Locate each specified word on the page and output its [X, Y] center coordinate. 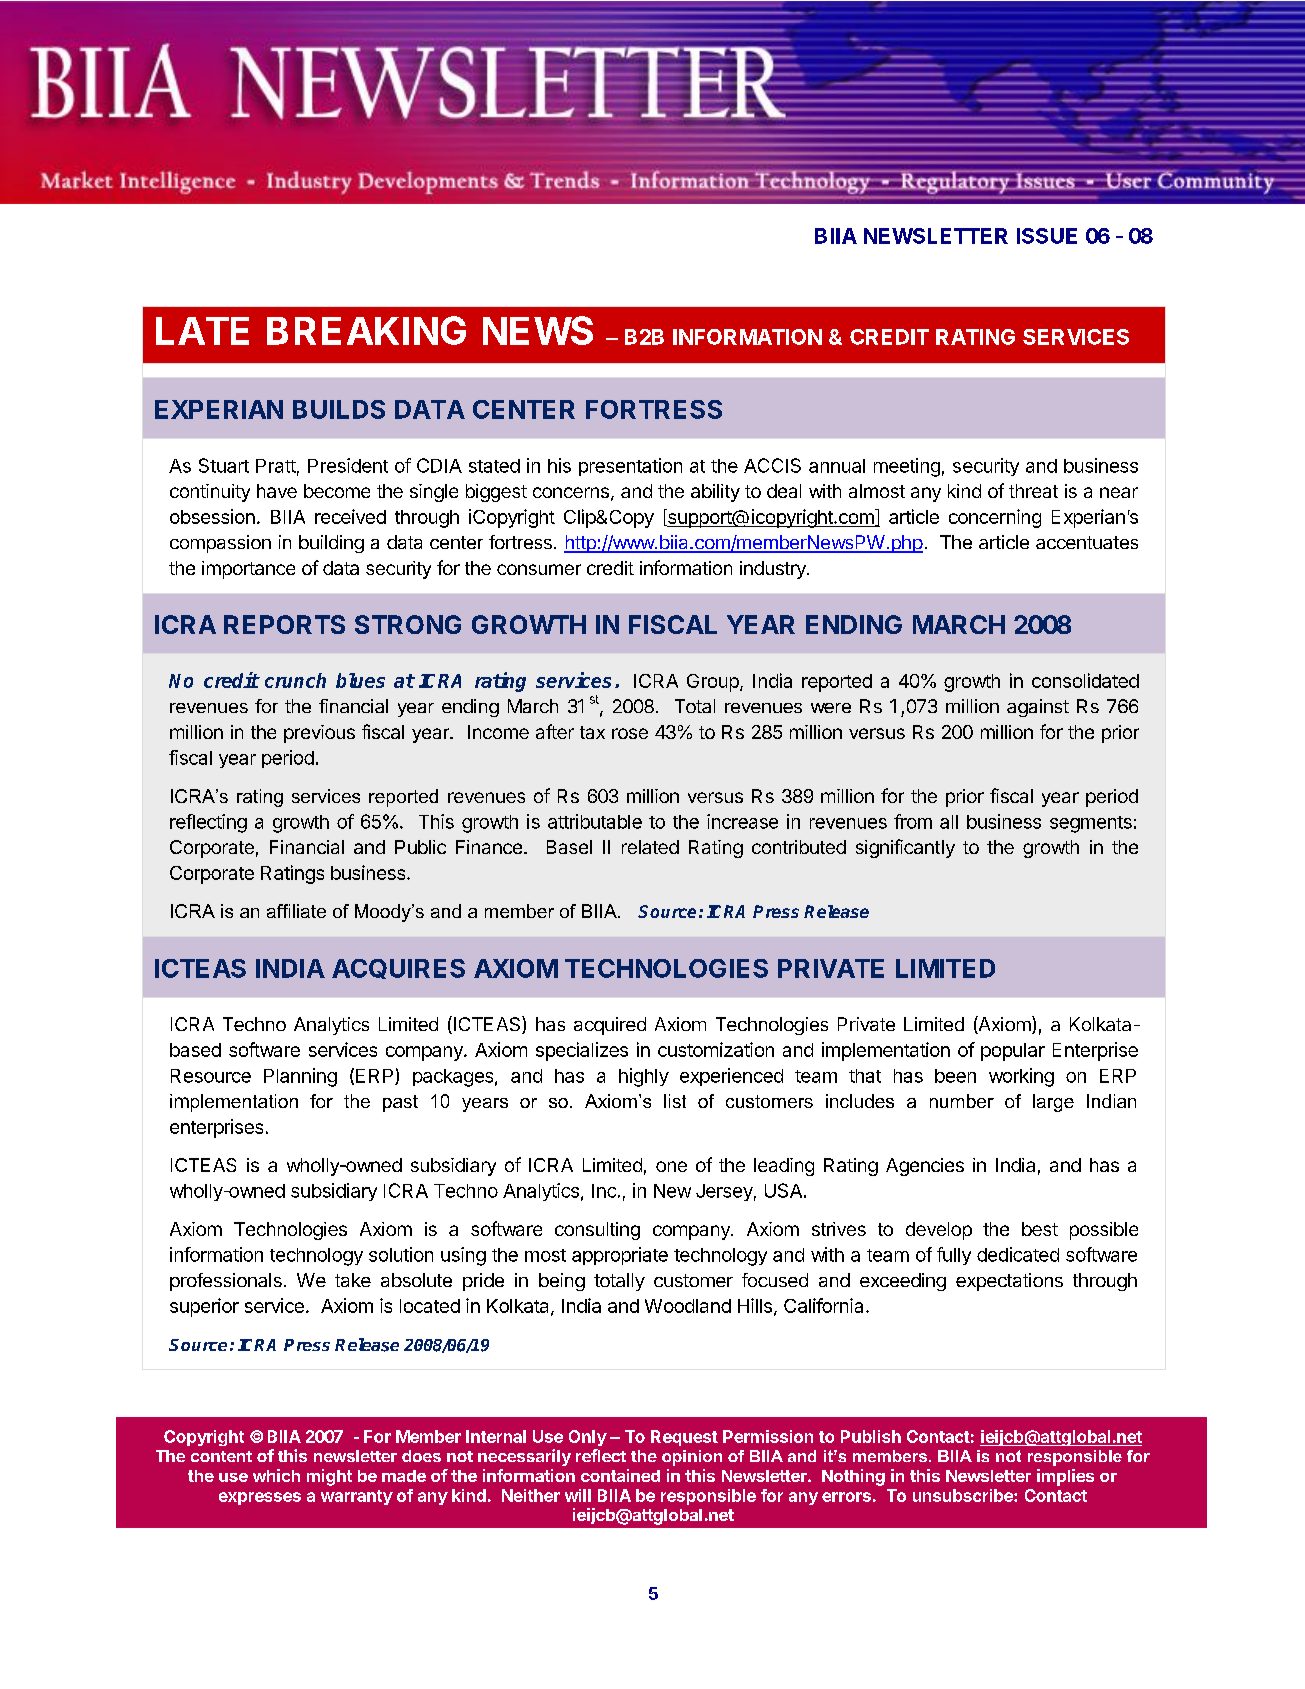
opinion [692, 1458]
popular [1013, 1052]
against [1038, 708]
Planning [300, 1077]
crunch [295, 680]
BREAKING [366, 330]
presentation [630, 467]
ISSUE [1047, 236]
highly [644, 1077]
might [329, 1477]
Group [714, 683]
